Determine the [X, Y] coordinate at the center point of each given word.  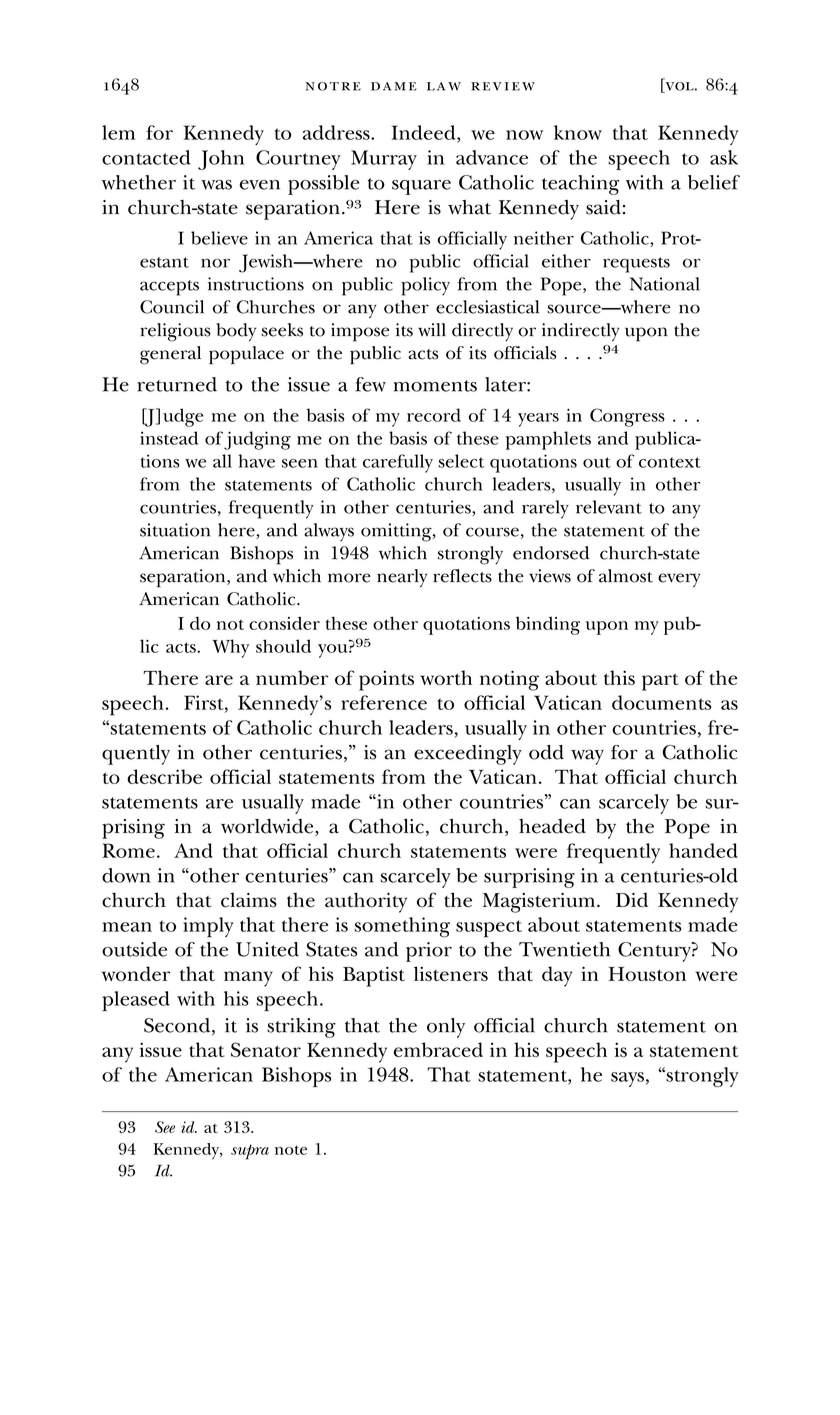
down [126, 875]
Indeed [425, 132]
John [221, 160]
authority [366, 902]
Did [632, 900]
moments [435, 386]
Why [230, 648]
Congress [627, 417]
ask [724, 157]
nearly [402, 578]
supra [250, 1152]
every [679, 580]
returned [177, 384]
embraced [438, 1049]
